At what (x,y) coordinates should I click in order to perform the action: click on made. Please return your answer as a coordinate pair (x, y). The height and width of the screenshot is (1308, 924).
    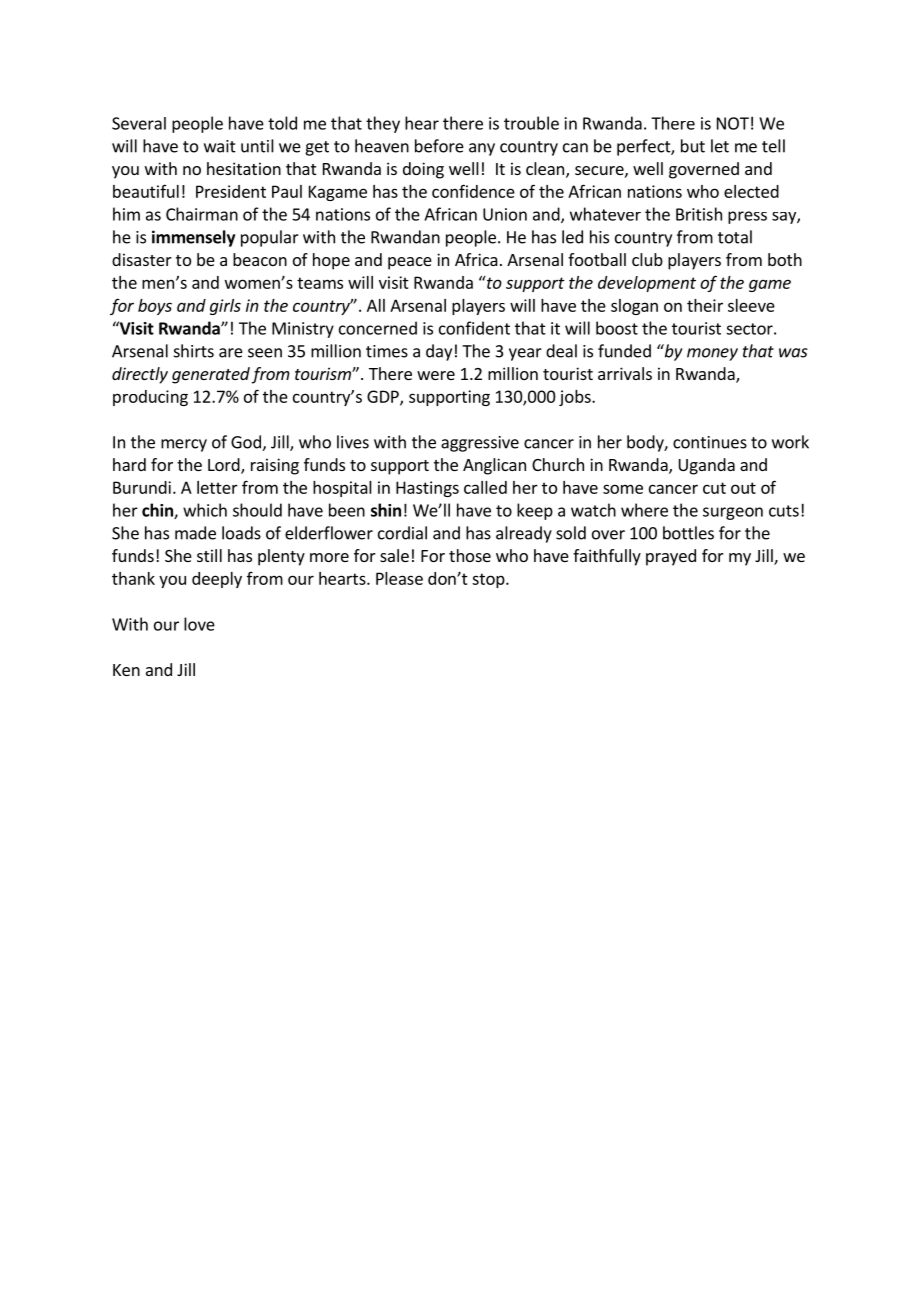
    Looking at the image, I should click on (195, 533).
